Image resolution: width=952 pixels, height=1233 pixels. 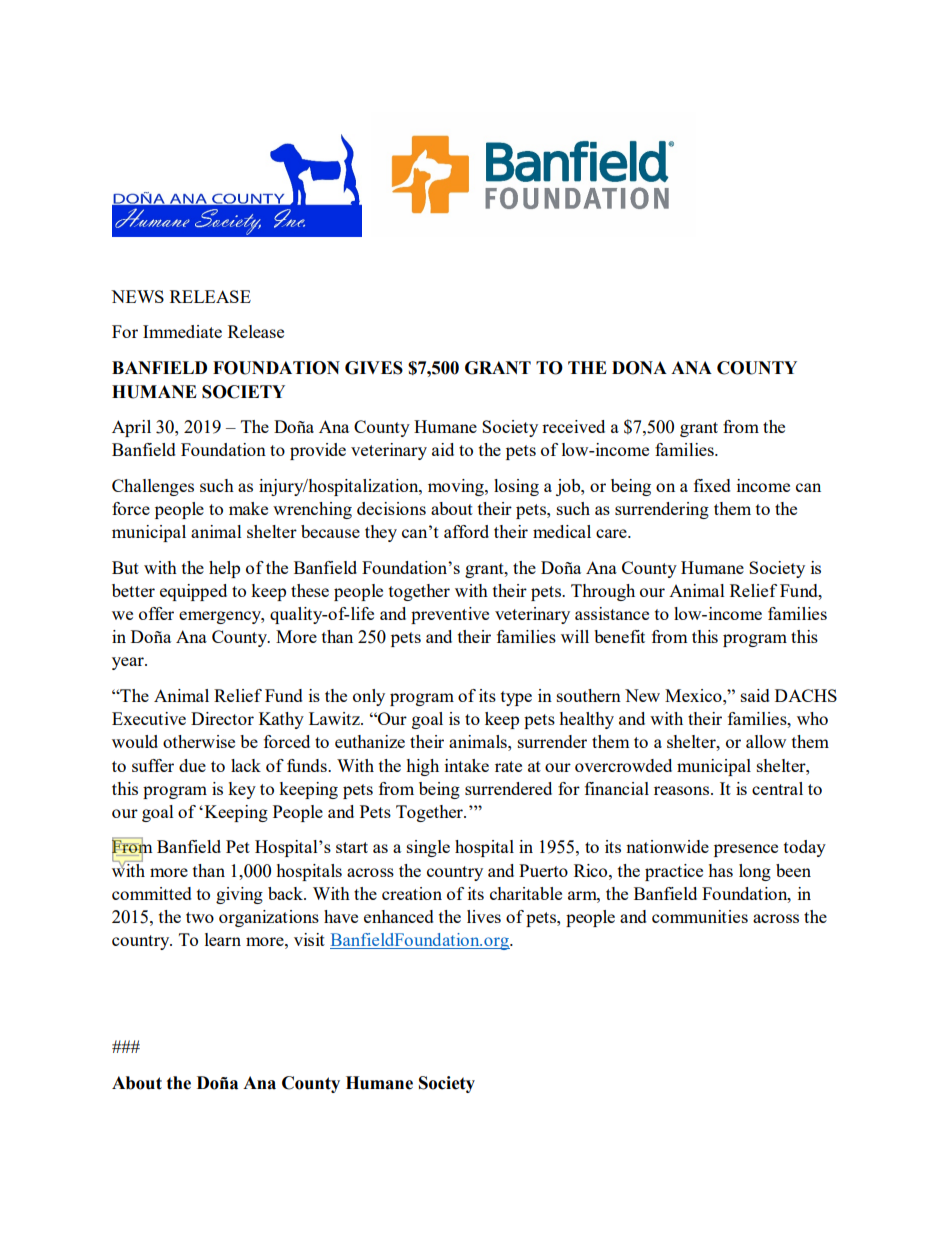 I want to click on intake, so click(x=467, y=765).
